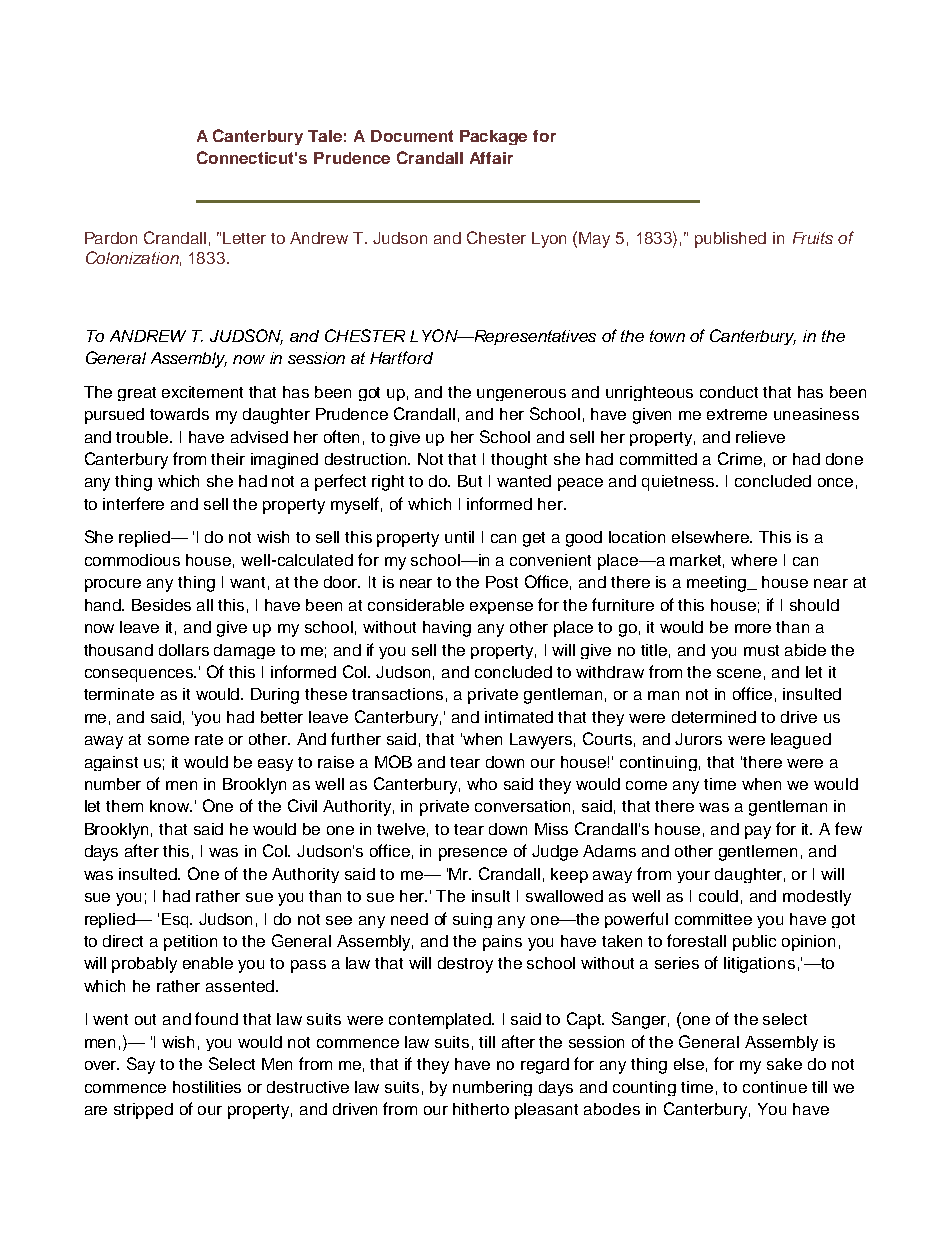 The width and height of the page is (952, 1233). What do you see at coordinates (228, 459) in the page?
I see `their` at bounding box center [228, 459].
